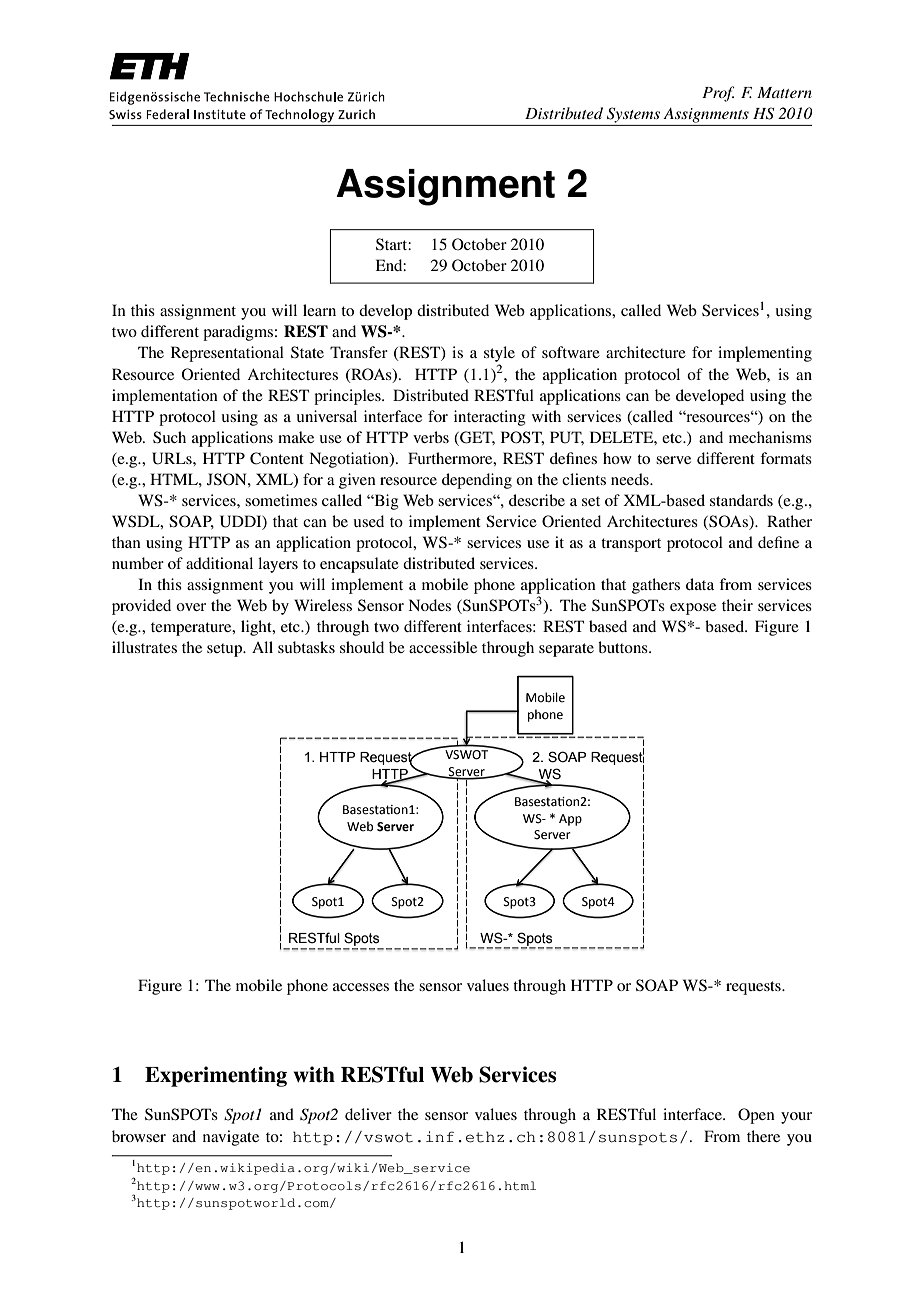  What do you see at coordinates (368, 1114) in the image?
I see `deliver` at bounding box center [368, 1114].
